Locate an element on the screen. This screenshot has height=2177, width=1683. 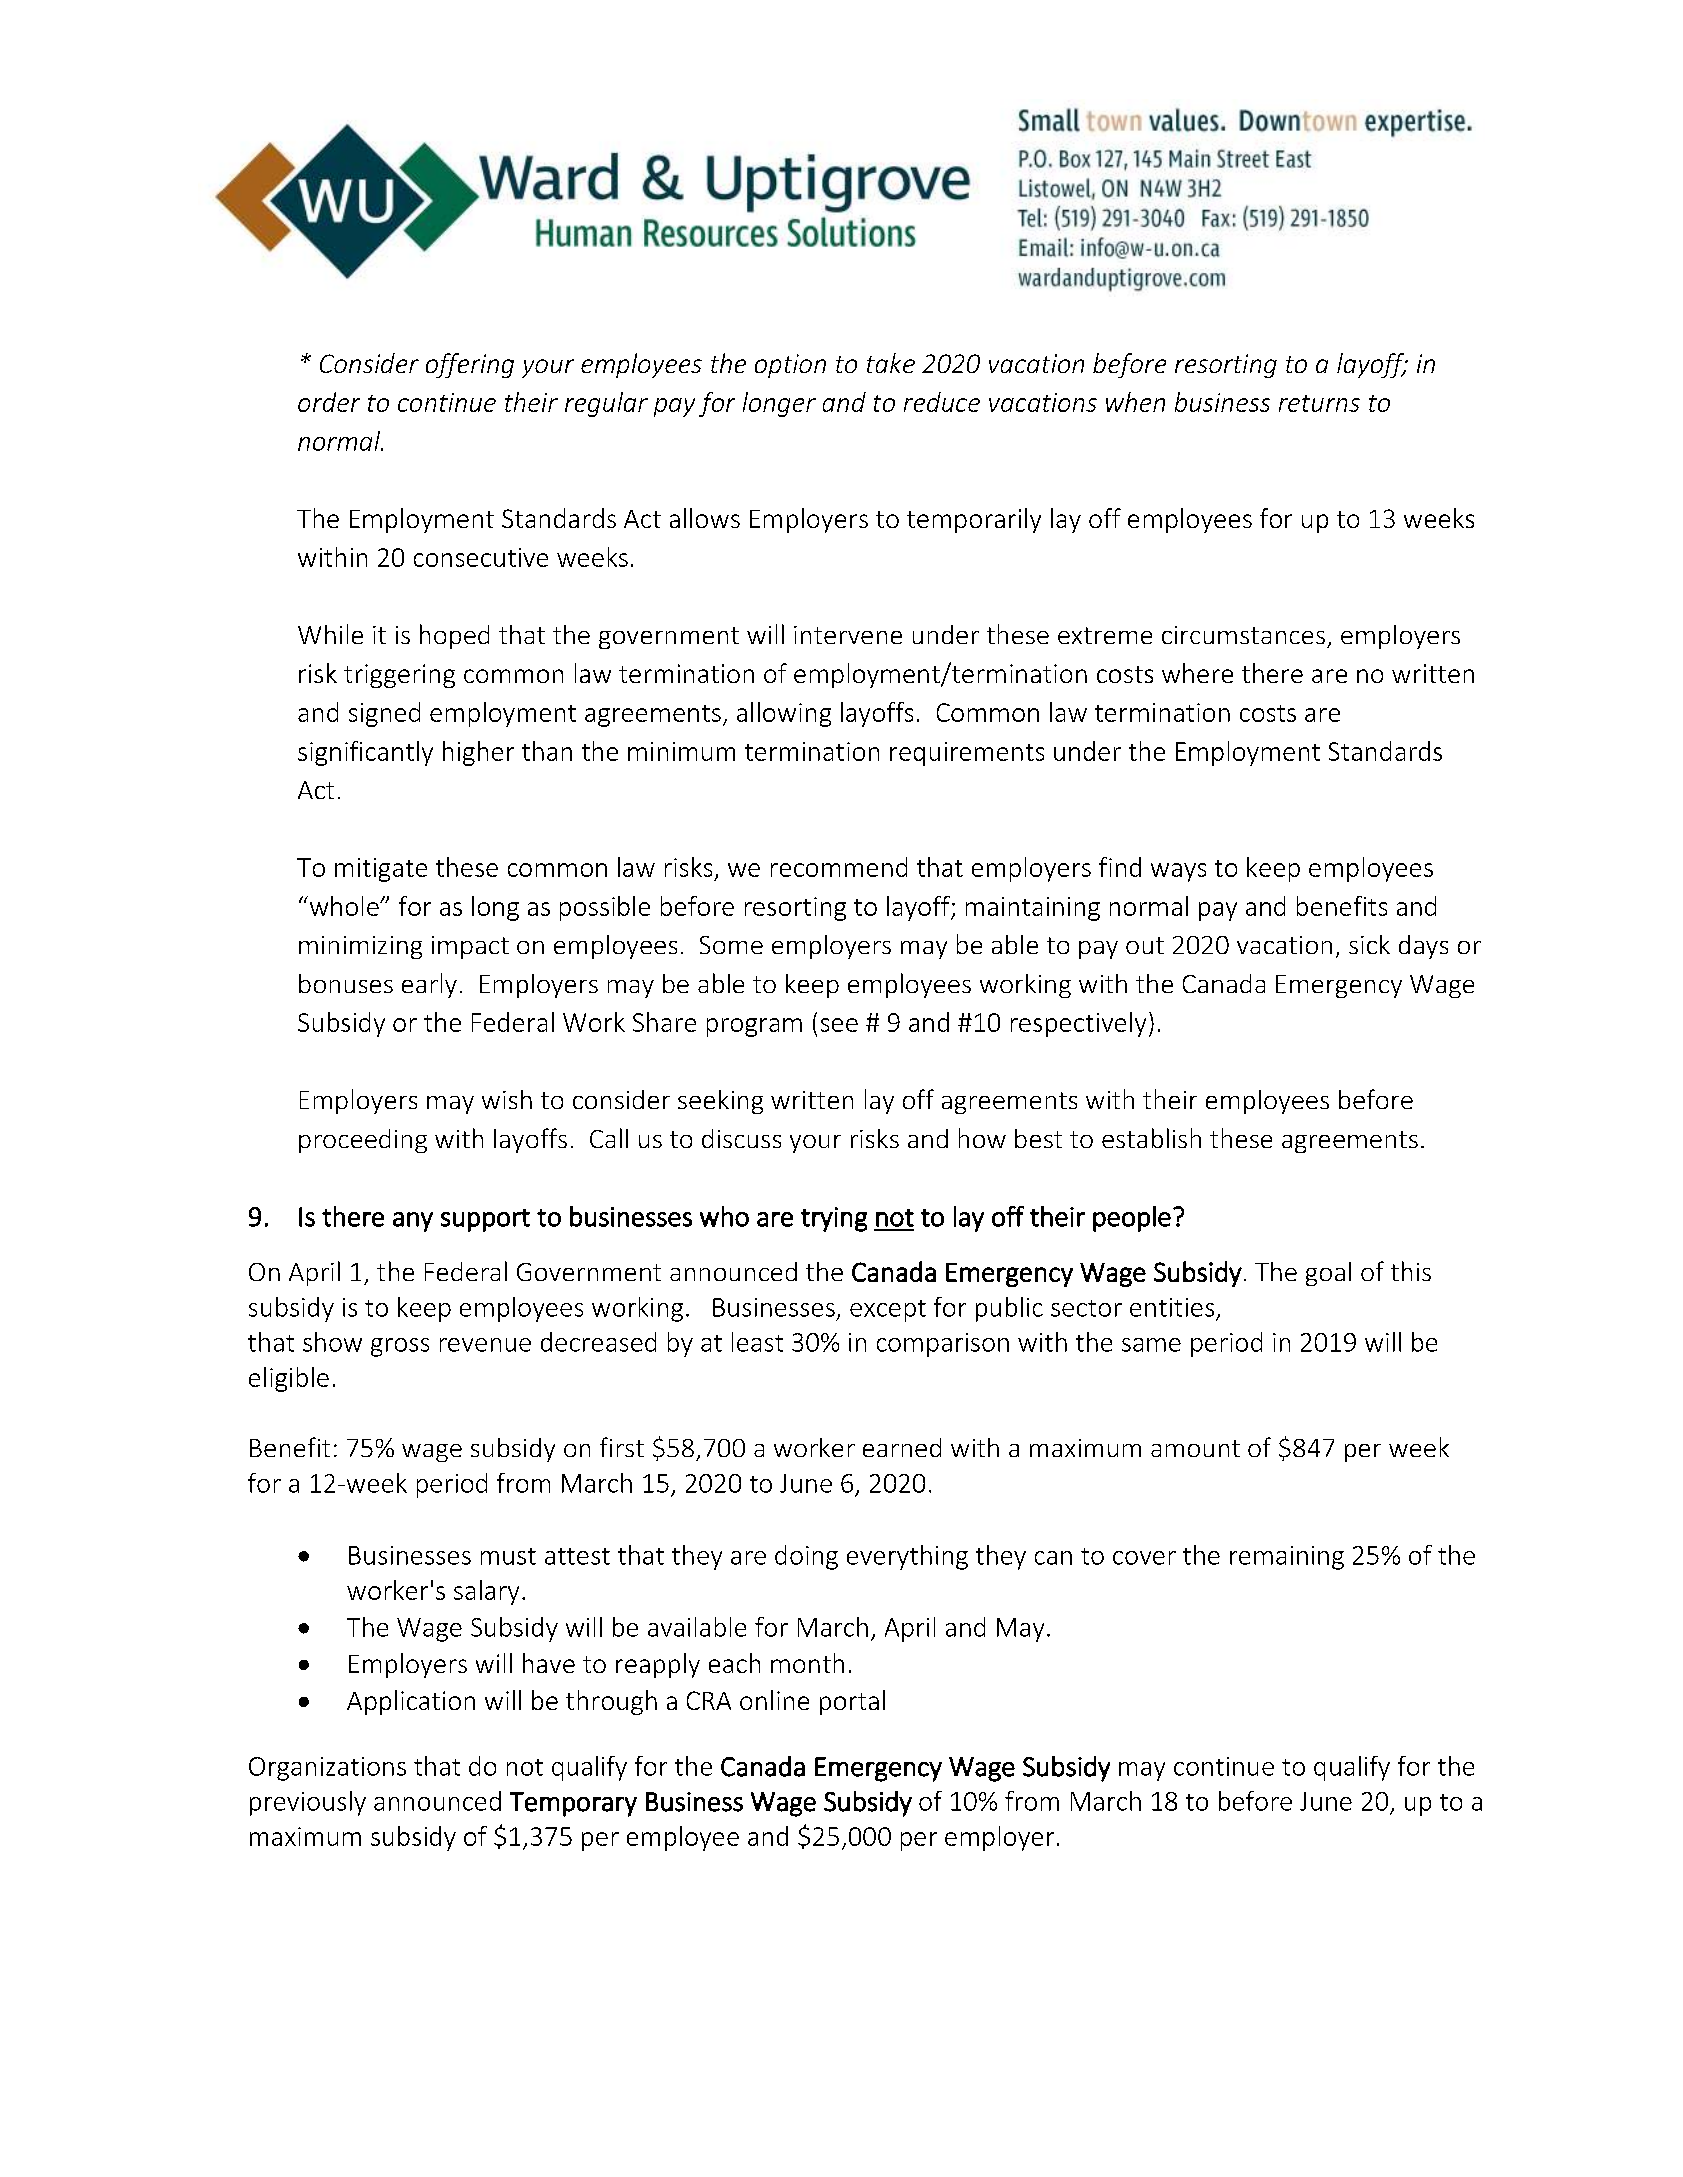
returns is located at coordinates (1319, 403).
